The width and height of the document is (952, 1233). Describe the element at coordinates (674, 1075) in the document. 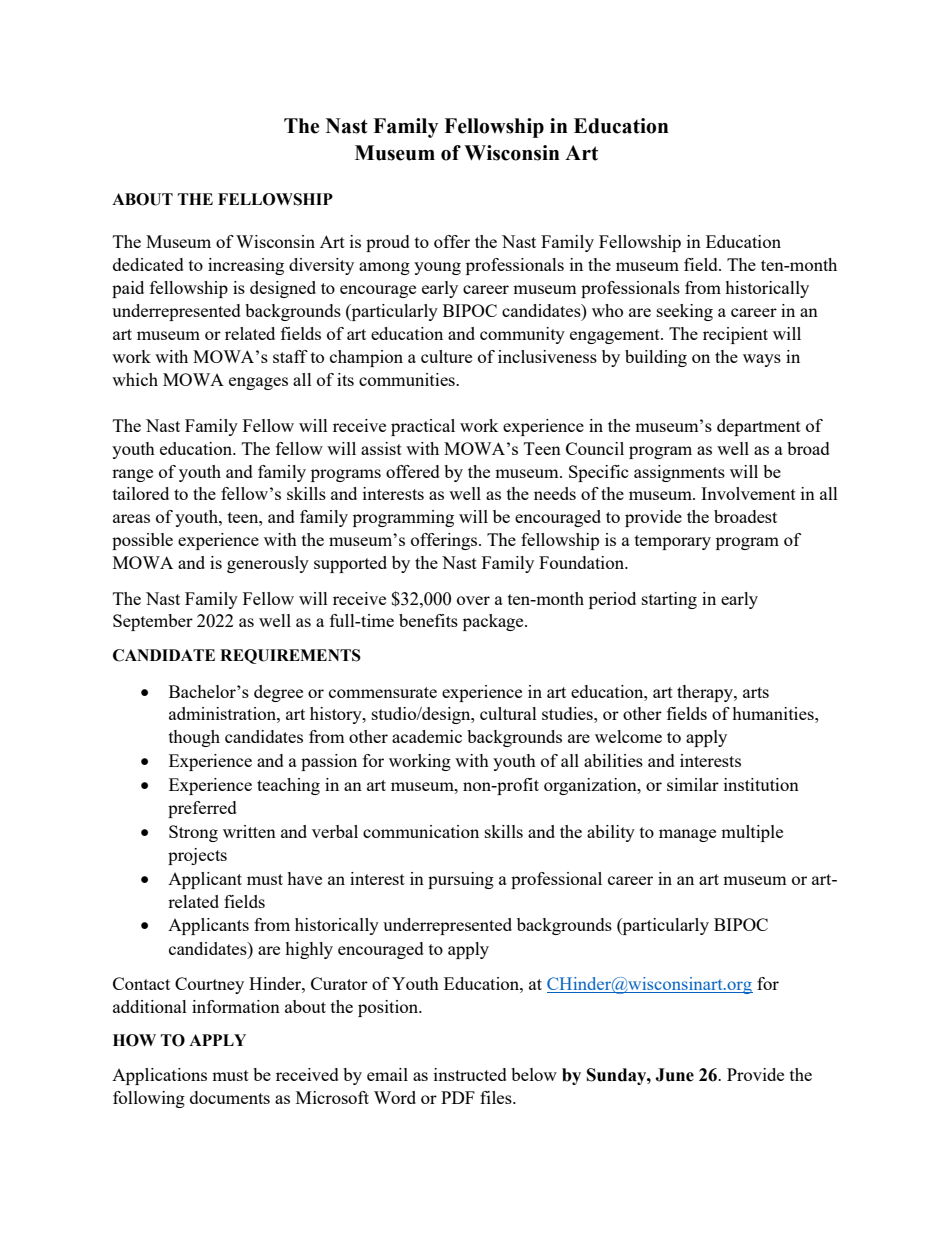

I see `June` at that location.
